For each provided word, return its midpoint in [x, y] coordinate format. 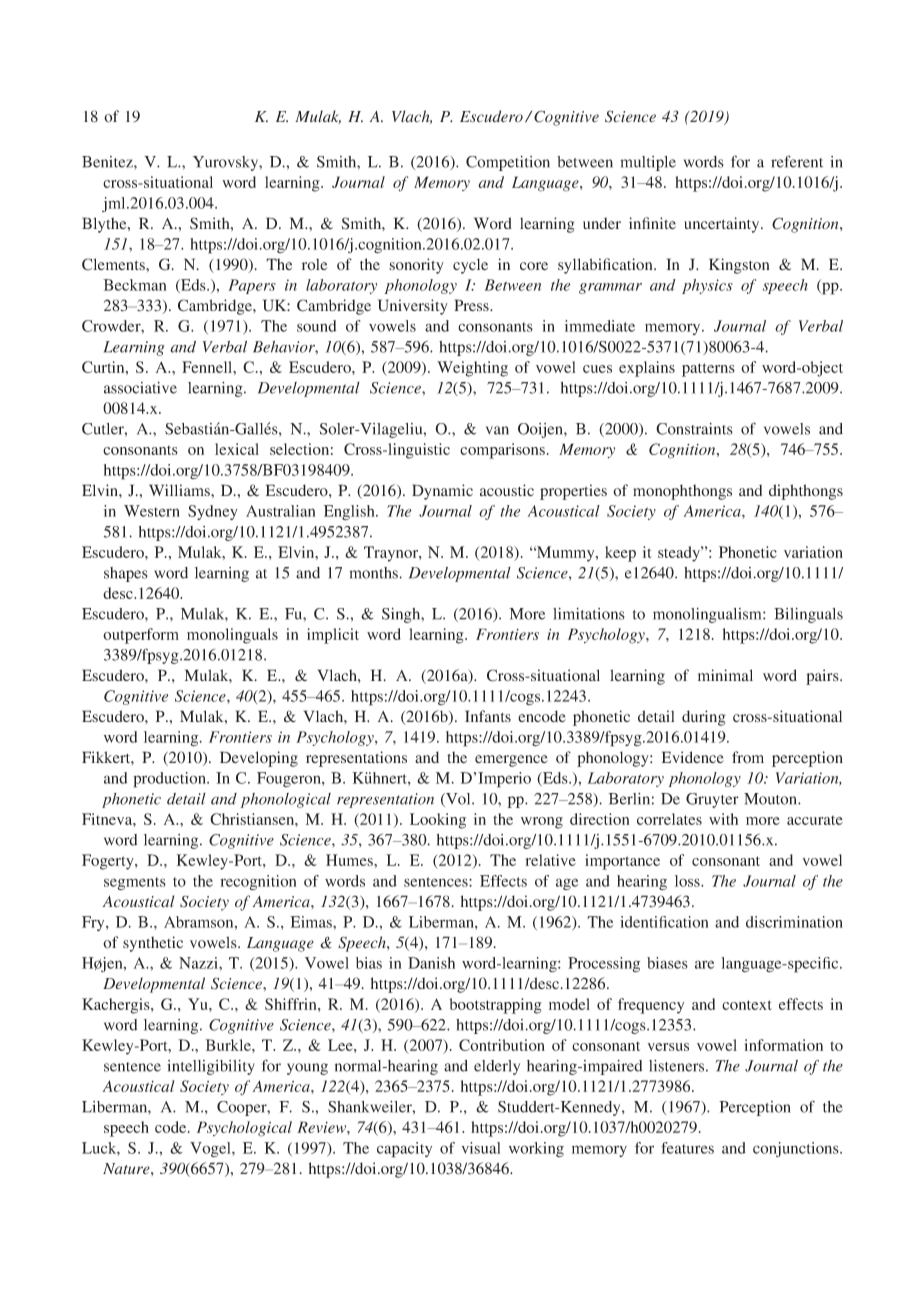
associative [140, 388]
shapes [126, 574]
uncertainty [723, 225]
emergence [511, 761]
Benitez [108, 162]
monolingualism [708, 615]
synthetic [153, 944]
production [170, 780]
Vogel [211, 1149]
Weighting [472, 369]
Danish [431, 963]
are [704, 964]
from [748, 757]
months [374, 573]
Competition [508, 163]
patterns [708, 370]
